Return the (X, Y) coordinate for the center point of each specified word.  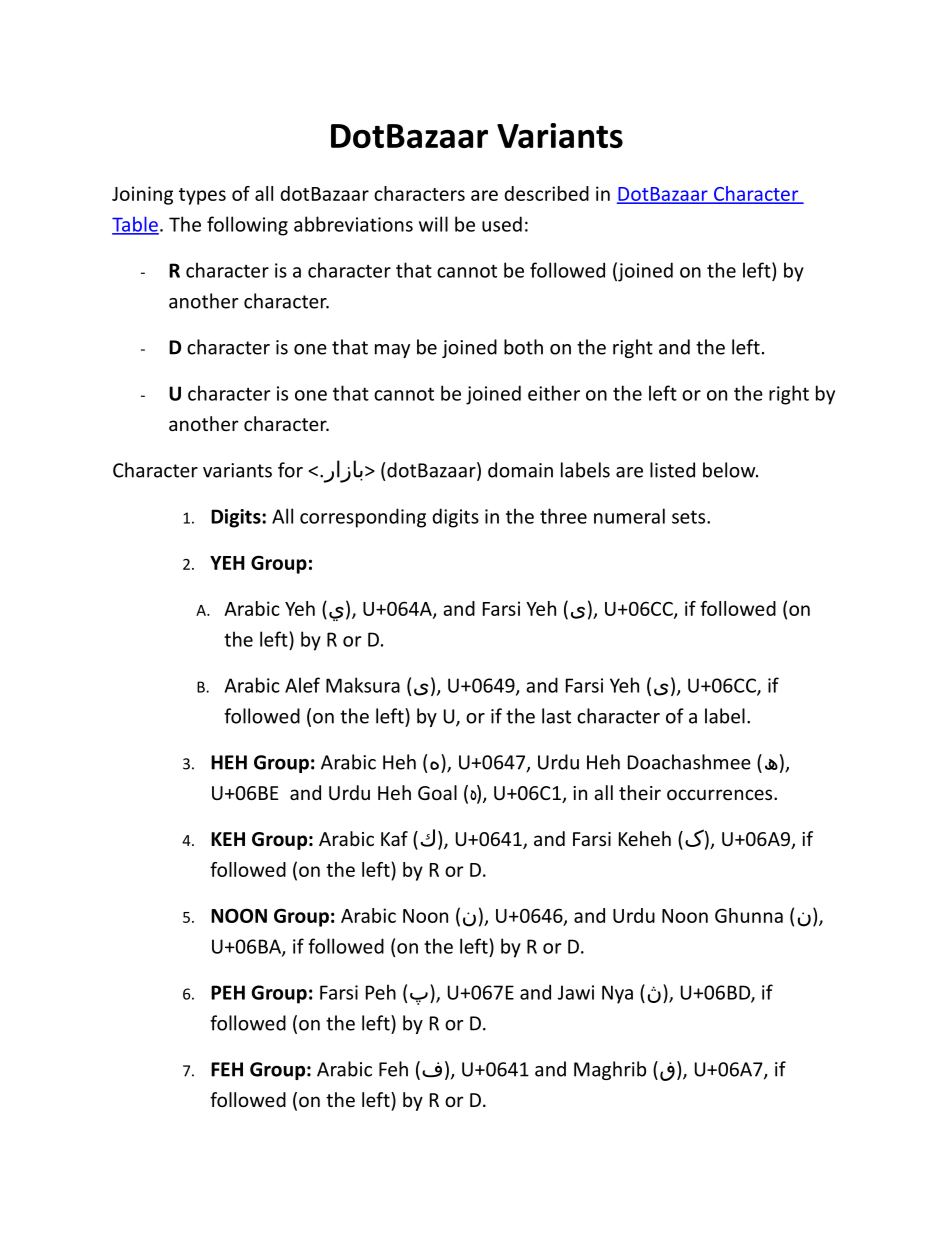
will (433, 224)
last (556, 716)
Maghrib (610, 1070)
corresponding (363, 518)
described (546, 193)
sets (690, 517)
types (202, 196)
